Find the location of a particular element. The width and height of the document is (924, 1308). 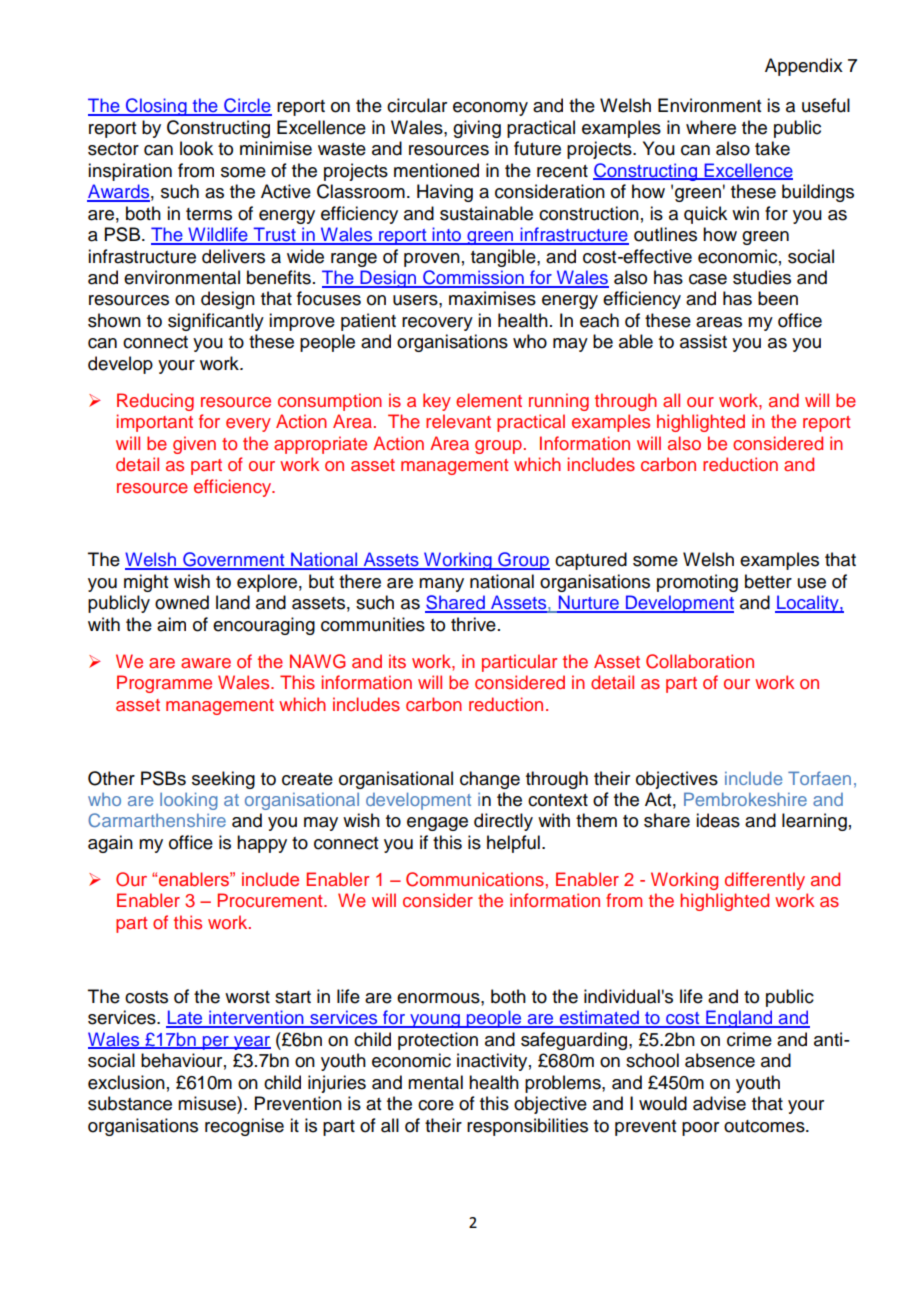

assist is located at coordinates (703, 341).
